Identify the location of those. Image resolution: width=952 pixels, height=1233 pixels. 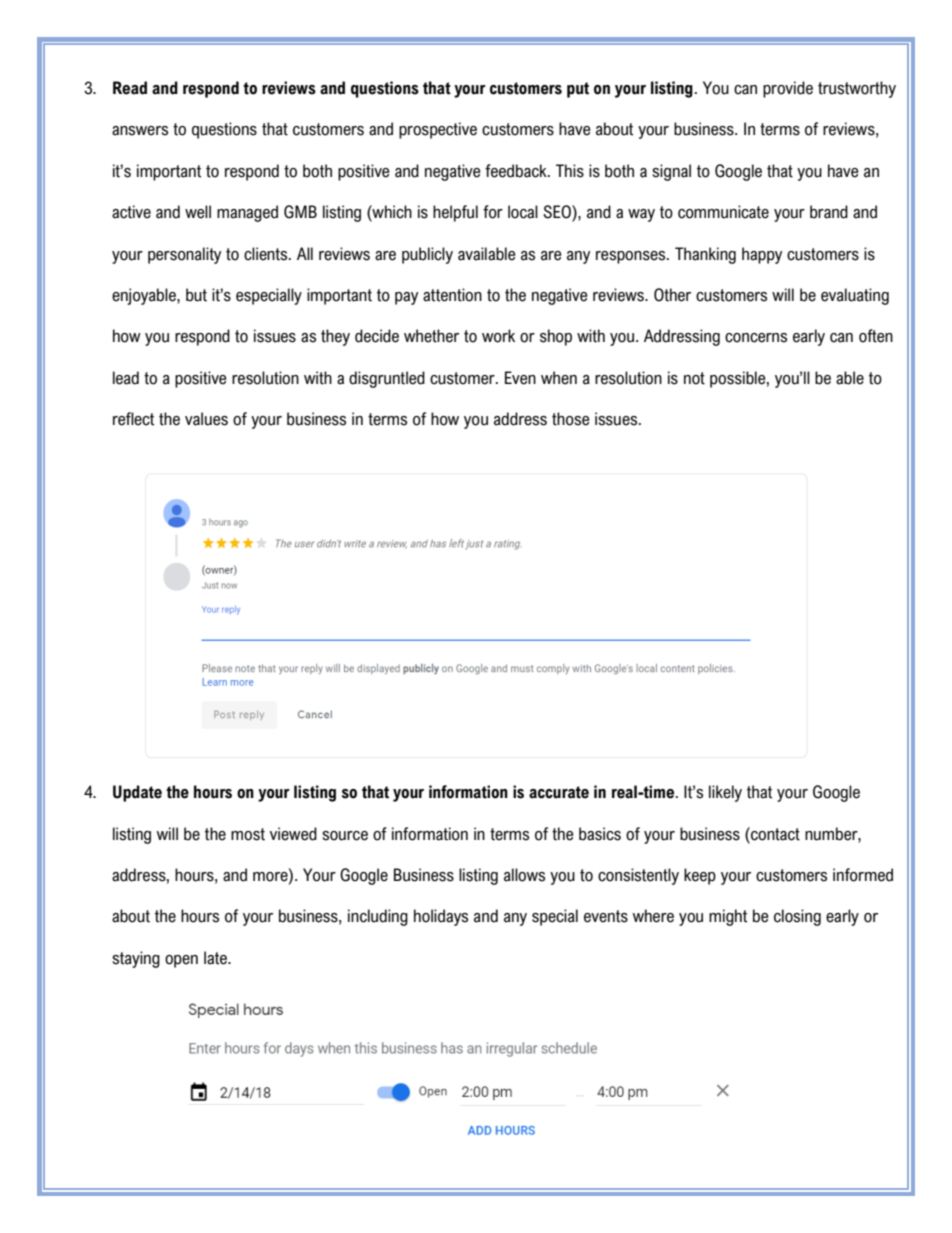
(570, 419).
